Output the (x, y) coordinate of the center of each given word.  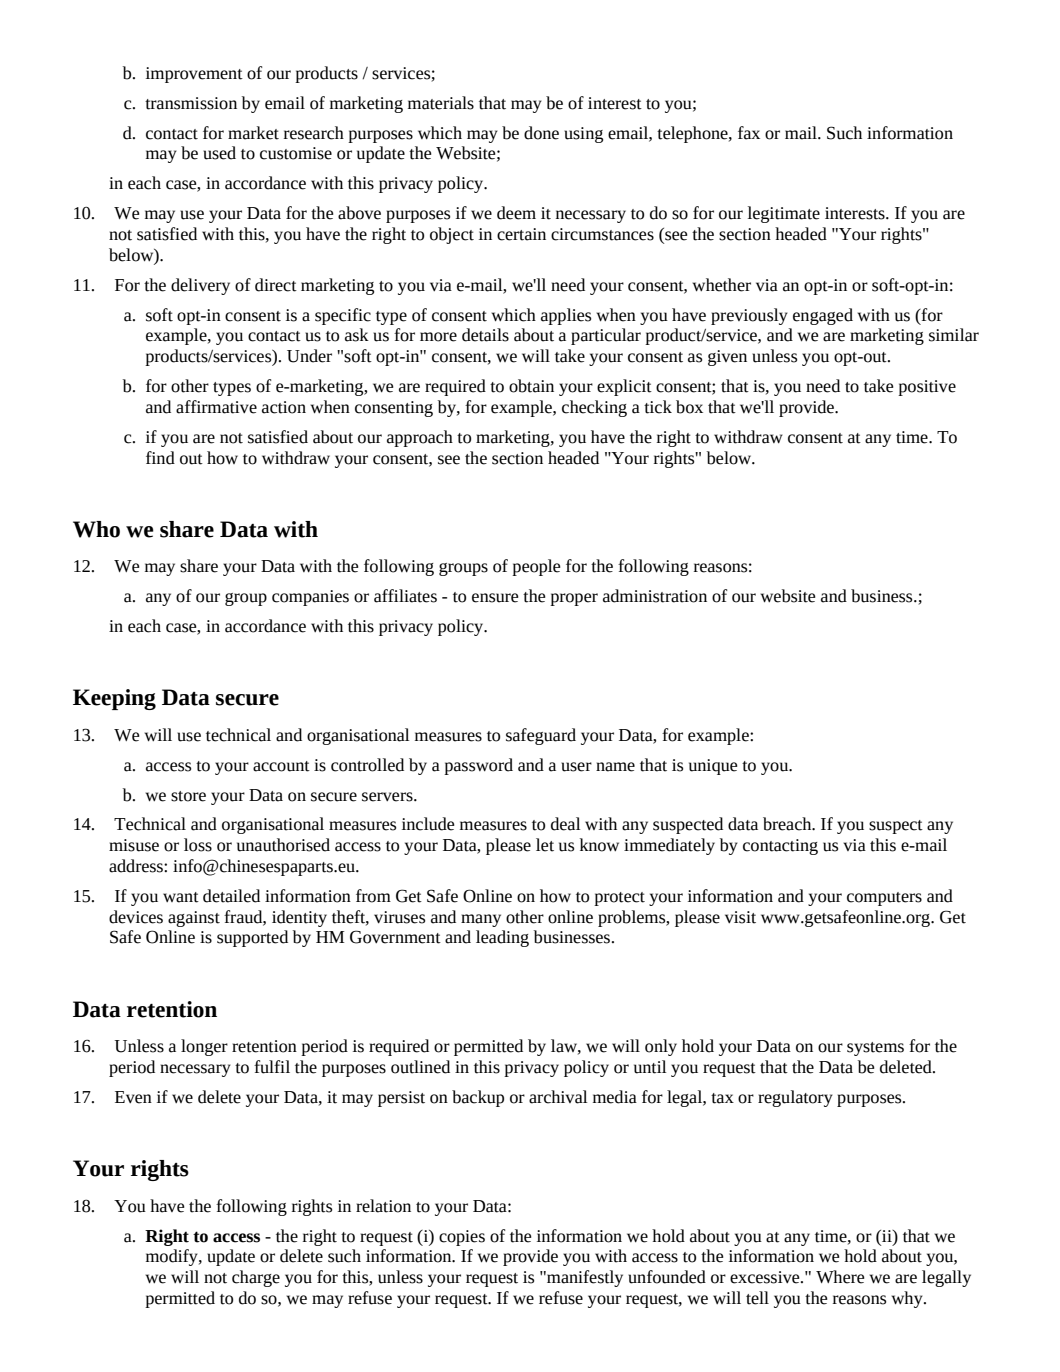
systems (875, 1049)
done (541, 133)
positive (927, 388)
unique (713, 767)
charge (256, 1278)
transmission (191, 103)
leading (502, 938)
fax (749, 133)
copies (462, 1238)
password (478, 766)
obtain (531, 386)
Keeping (114, 699)
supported (252, 938)
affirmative (216, 407)
